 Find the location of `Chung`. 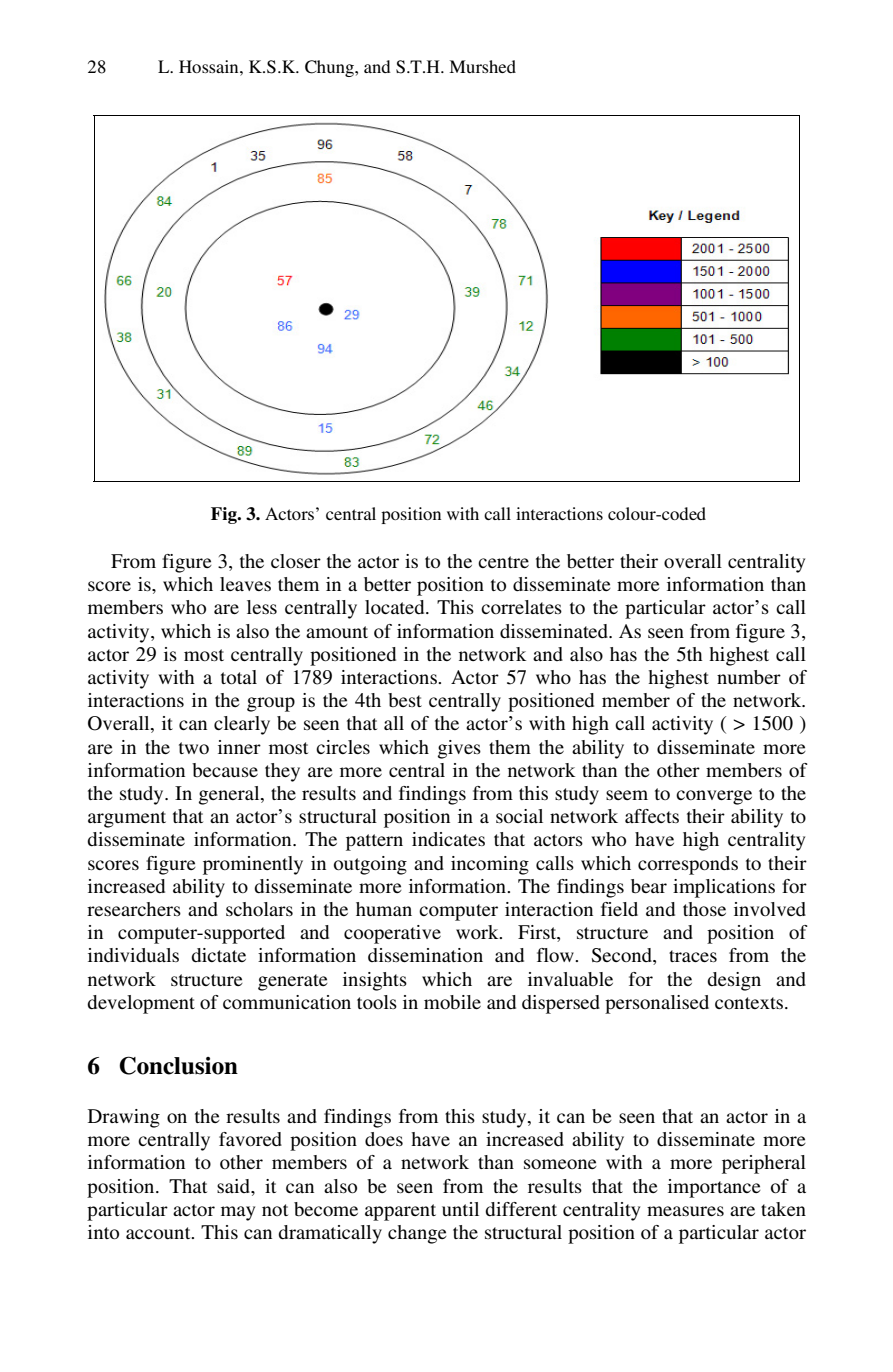

Chung is located at coordinates (330, 68).
